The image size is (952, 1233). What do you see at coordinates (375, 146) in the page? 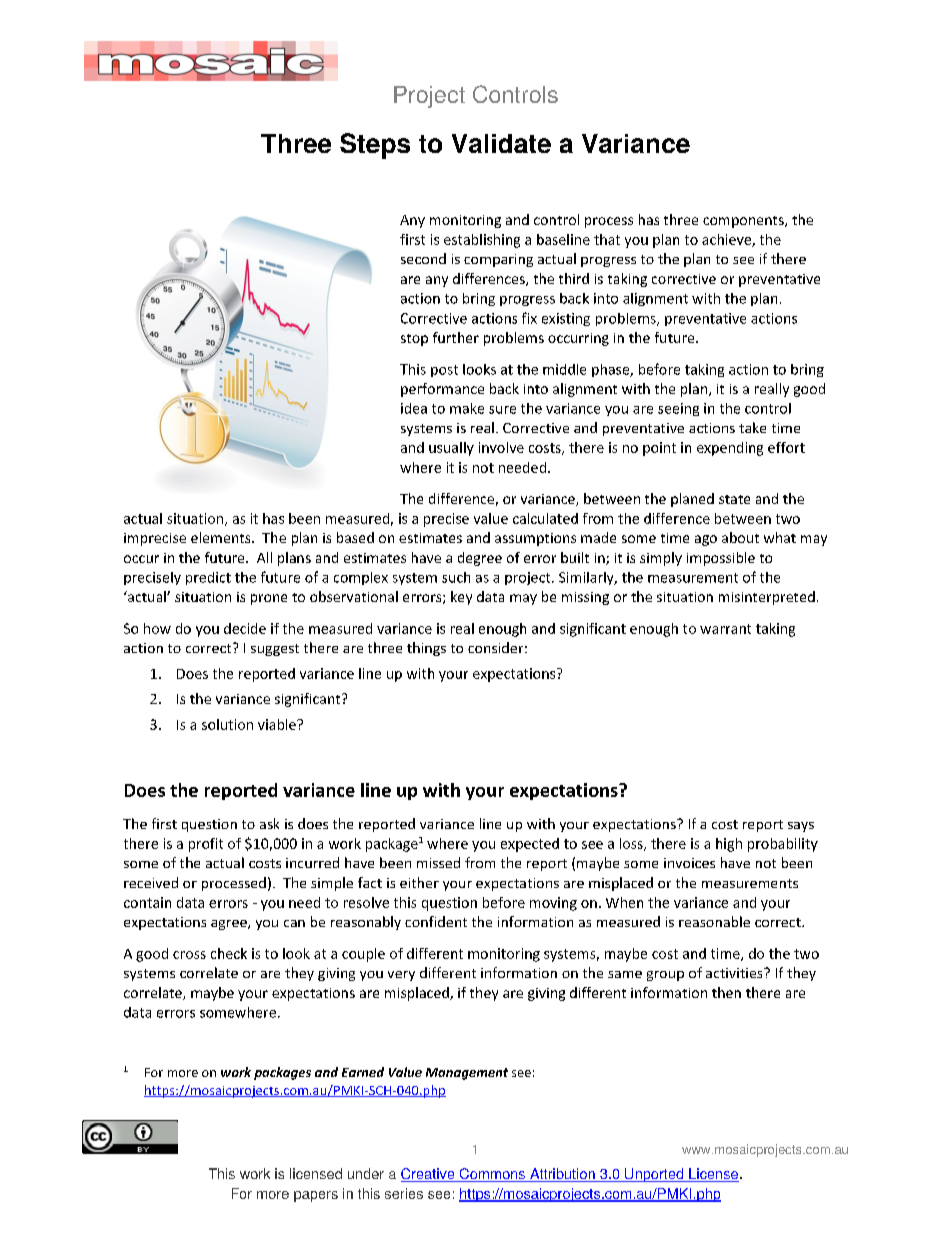
I see `Steps` at bounding box center [375, 146].
